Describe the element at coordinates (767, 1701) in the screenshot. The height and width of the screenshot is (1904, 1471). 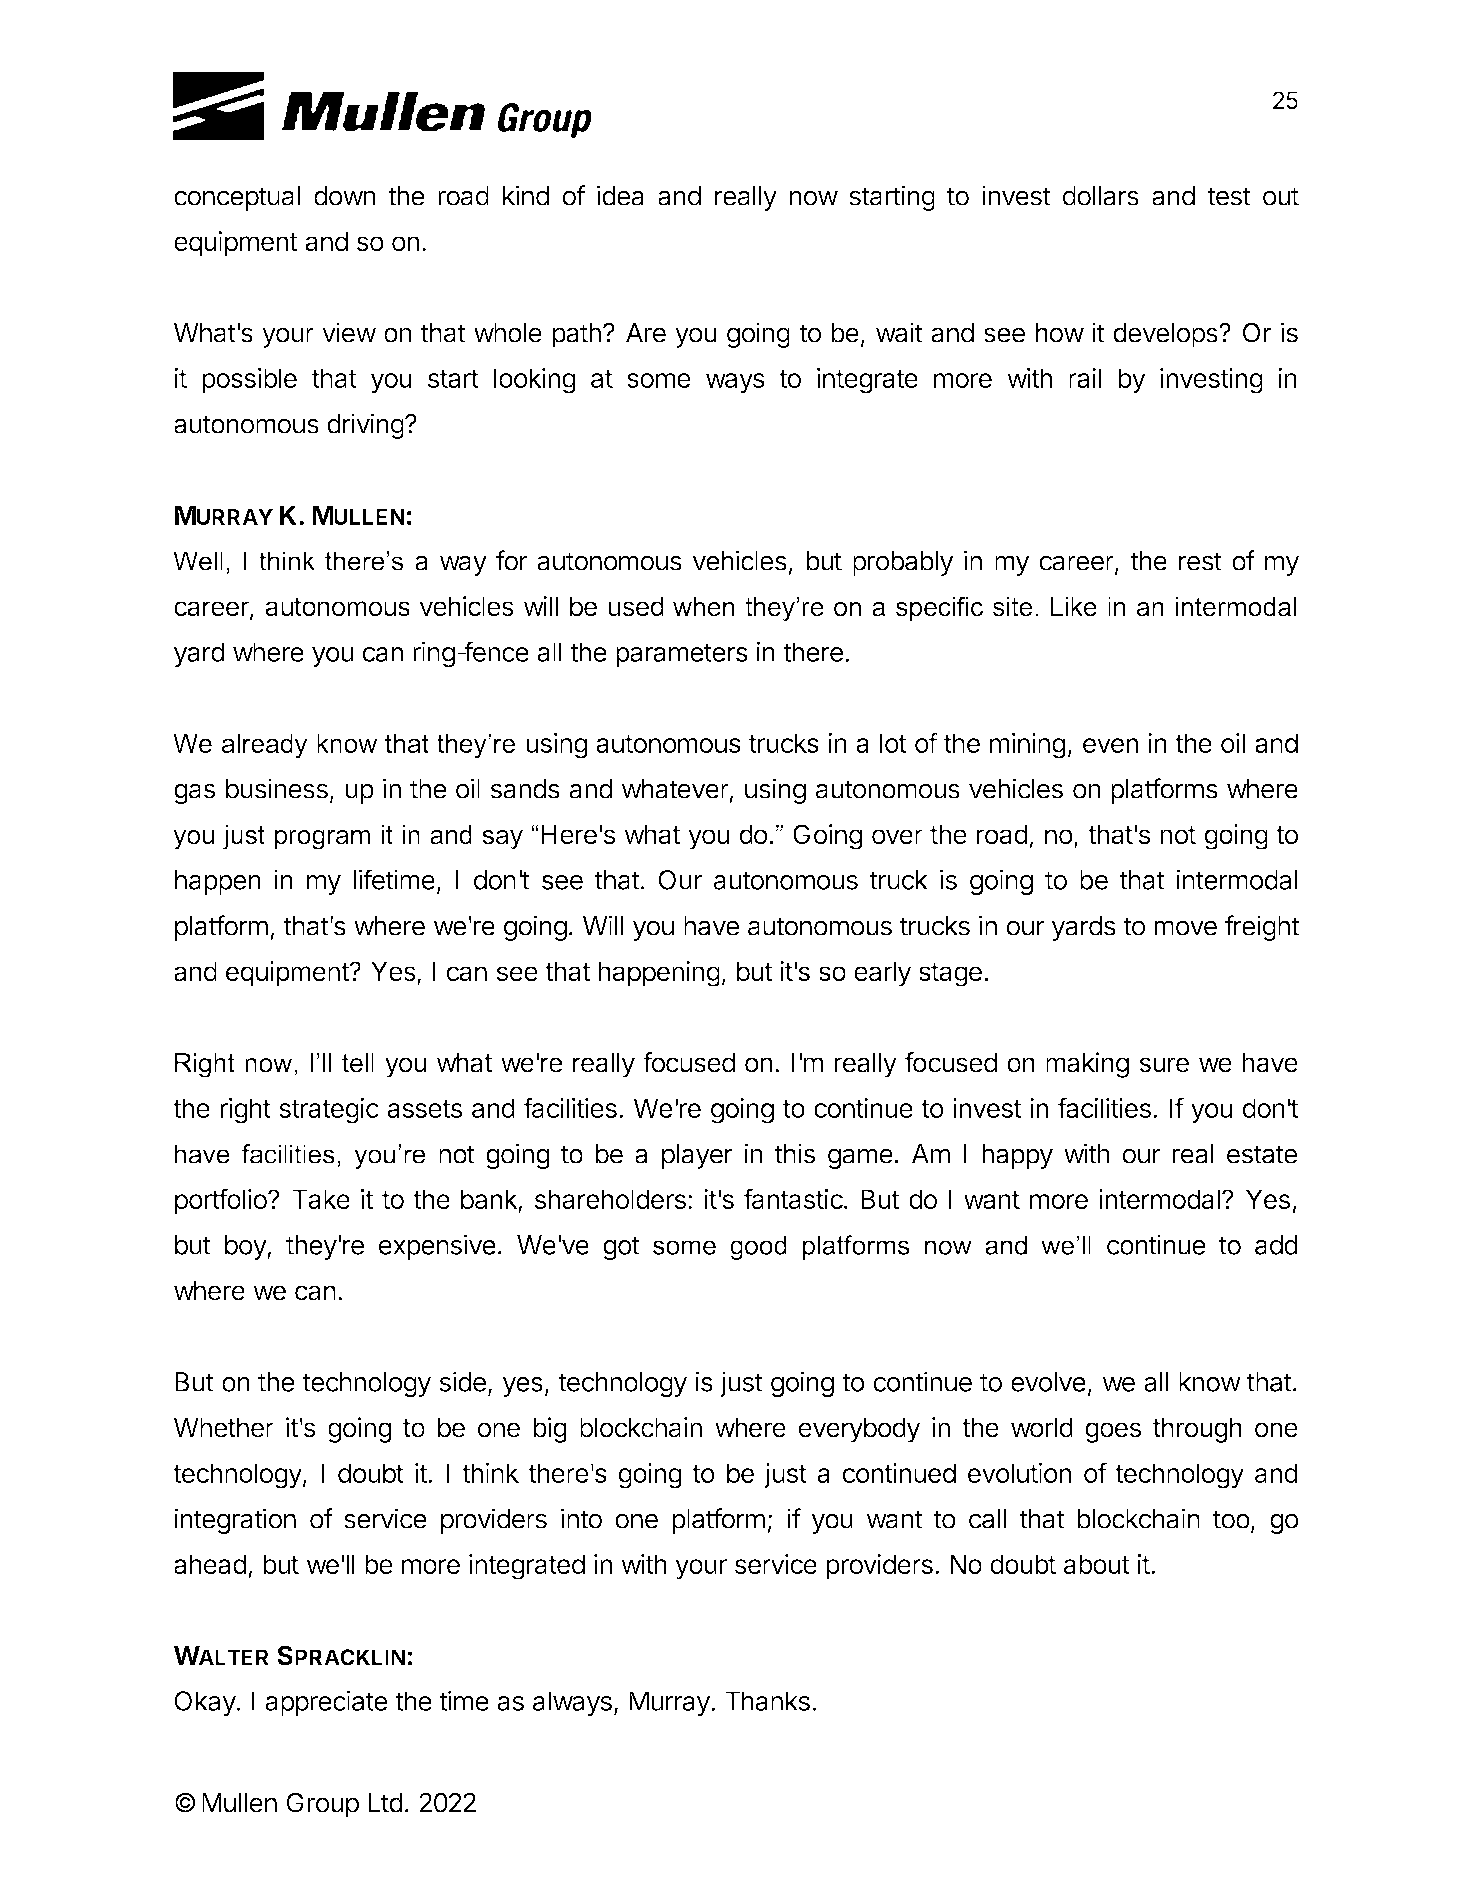
I see `Thanks` at that location.
